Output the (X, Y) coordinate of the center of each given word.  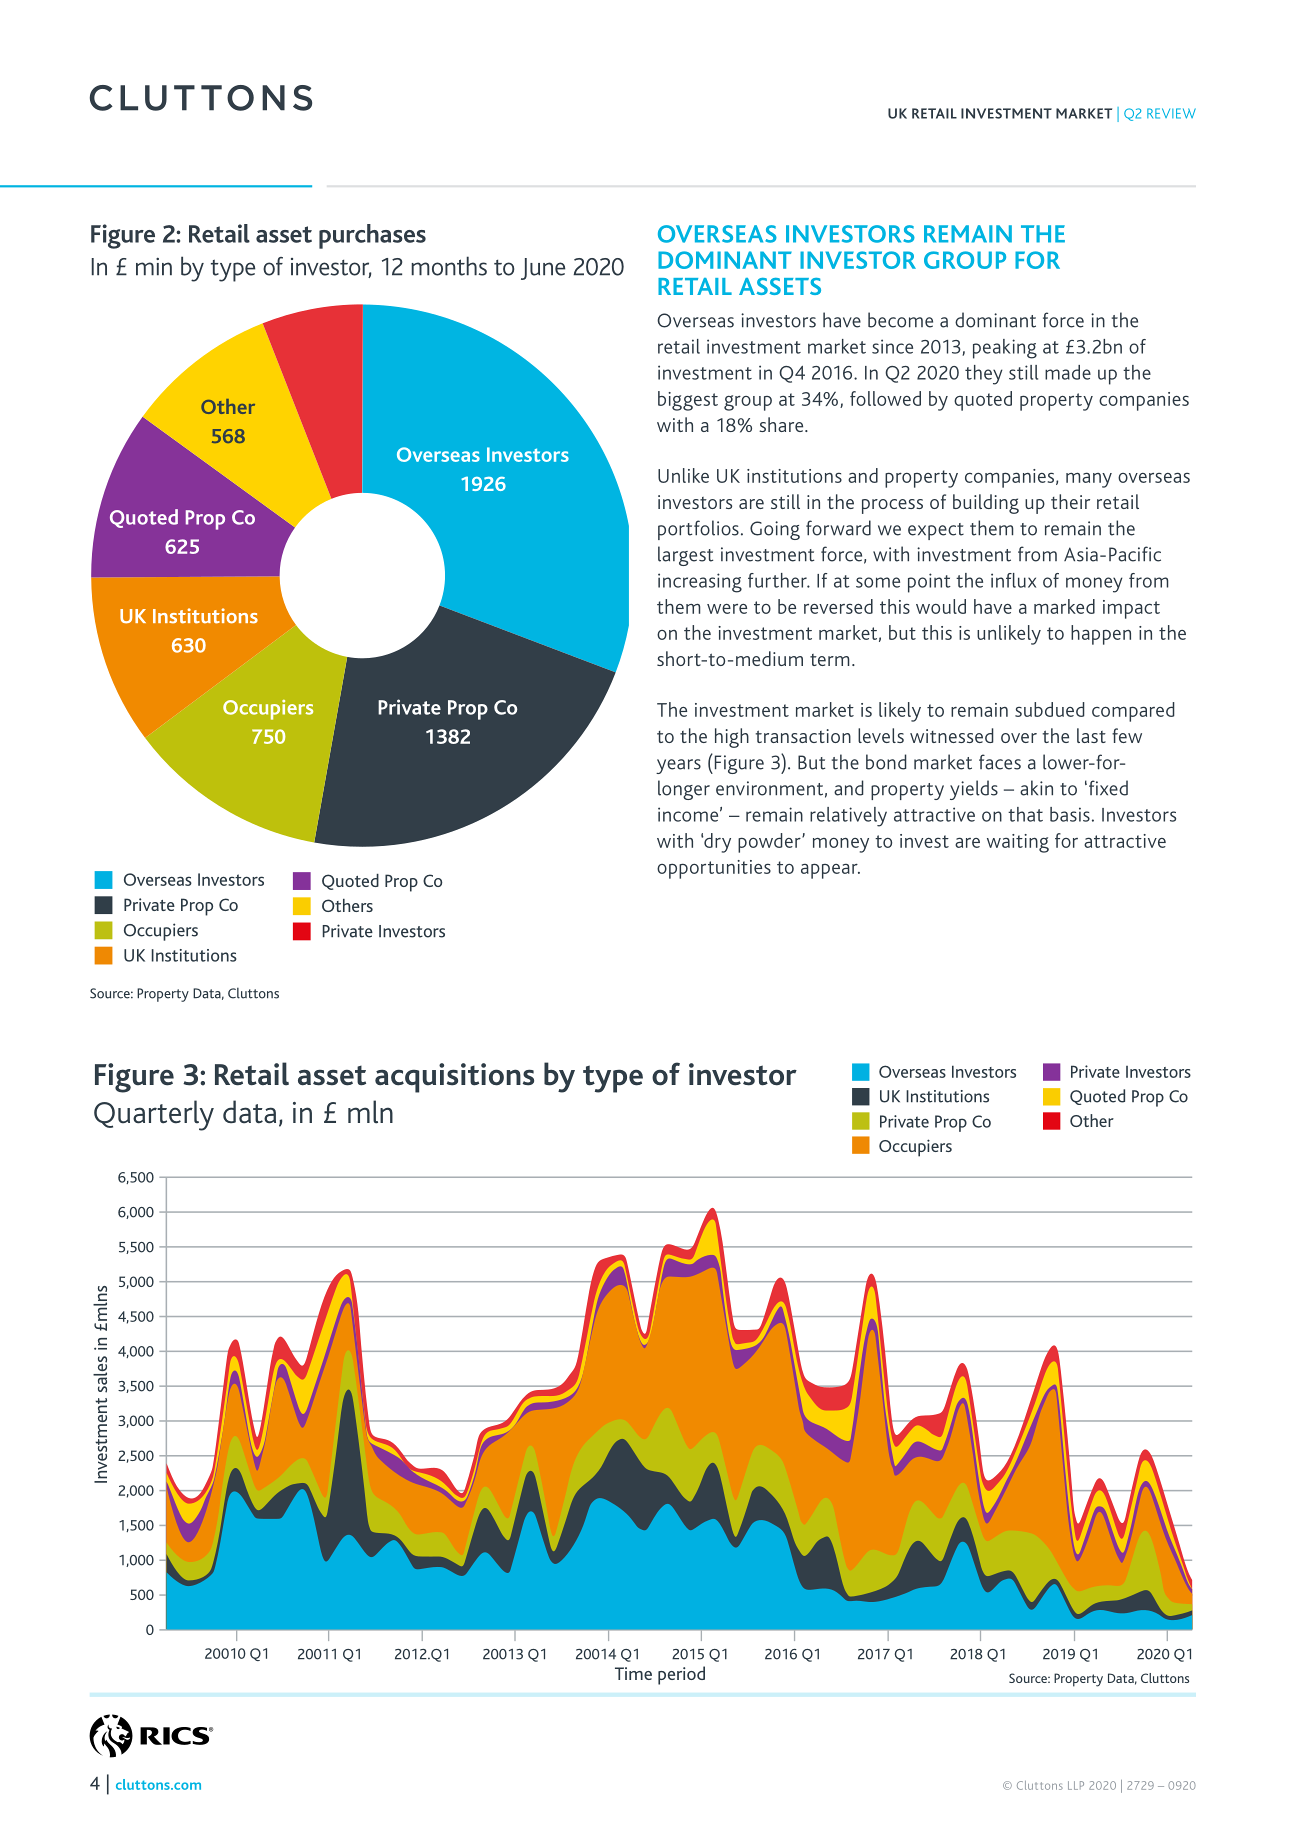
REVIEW (1171, 113)
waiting (1018, 843)
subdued (1050, 709)
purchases (372, 236)
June (543, 269)
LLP (1076, 1785)
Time (633, 1673)
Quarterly (154, 1115)
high (732, 738)
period (681, 1675)
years (678, 766)
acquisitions (454, 1078)
